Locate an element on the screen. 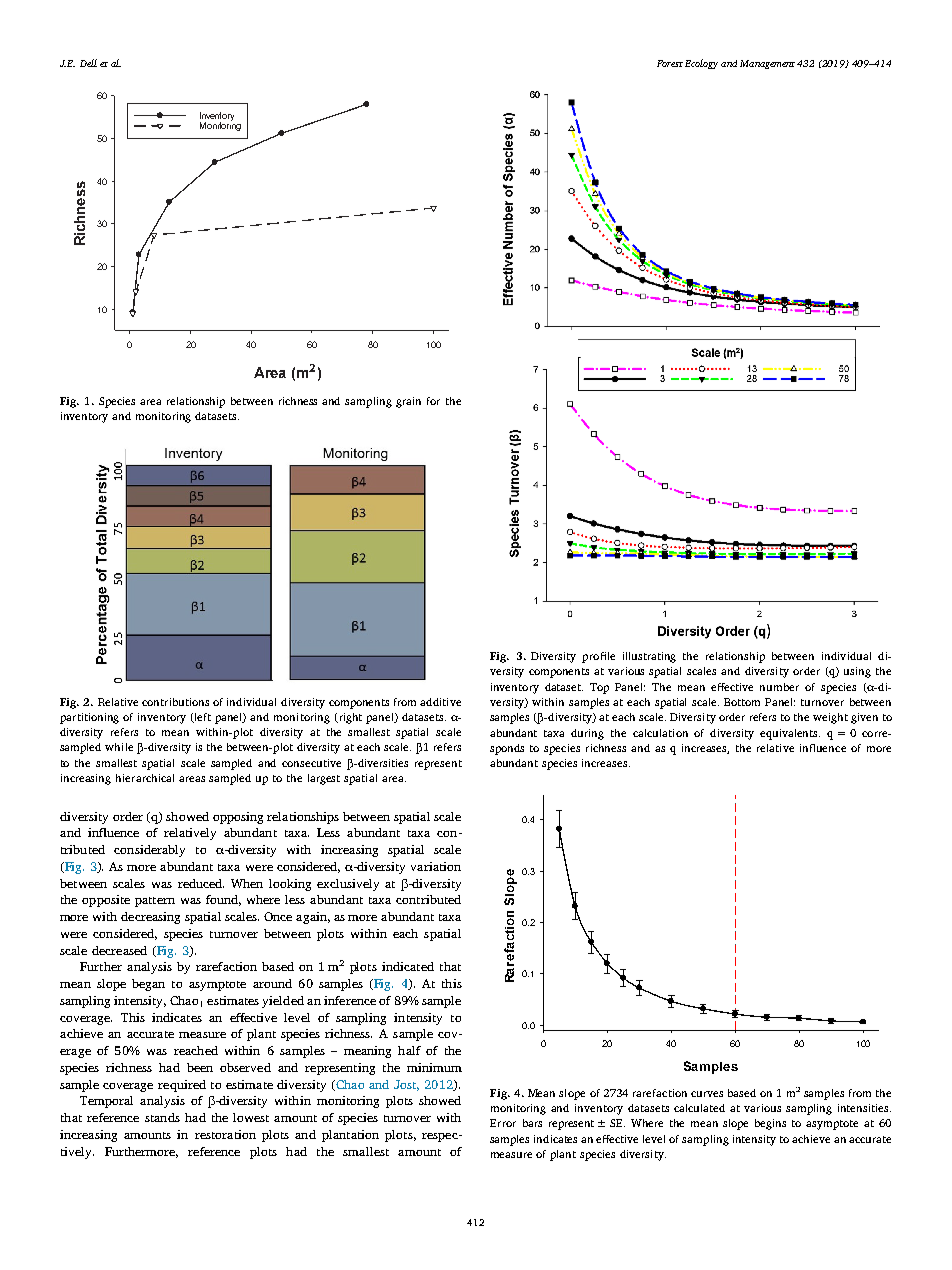  Dell is located at coordinates (88, 63).
